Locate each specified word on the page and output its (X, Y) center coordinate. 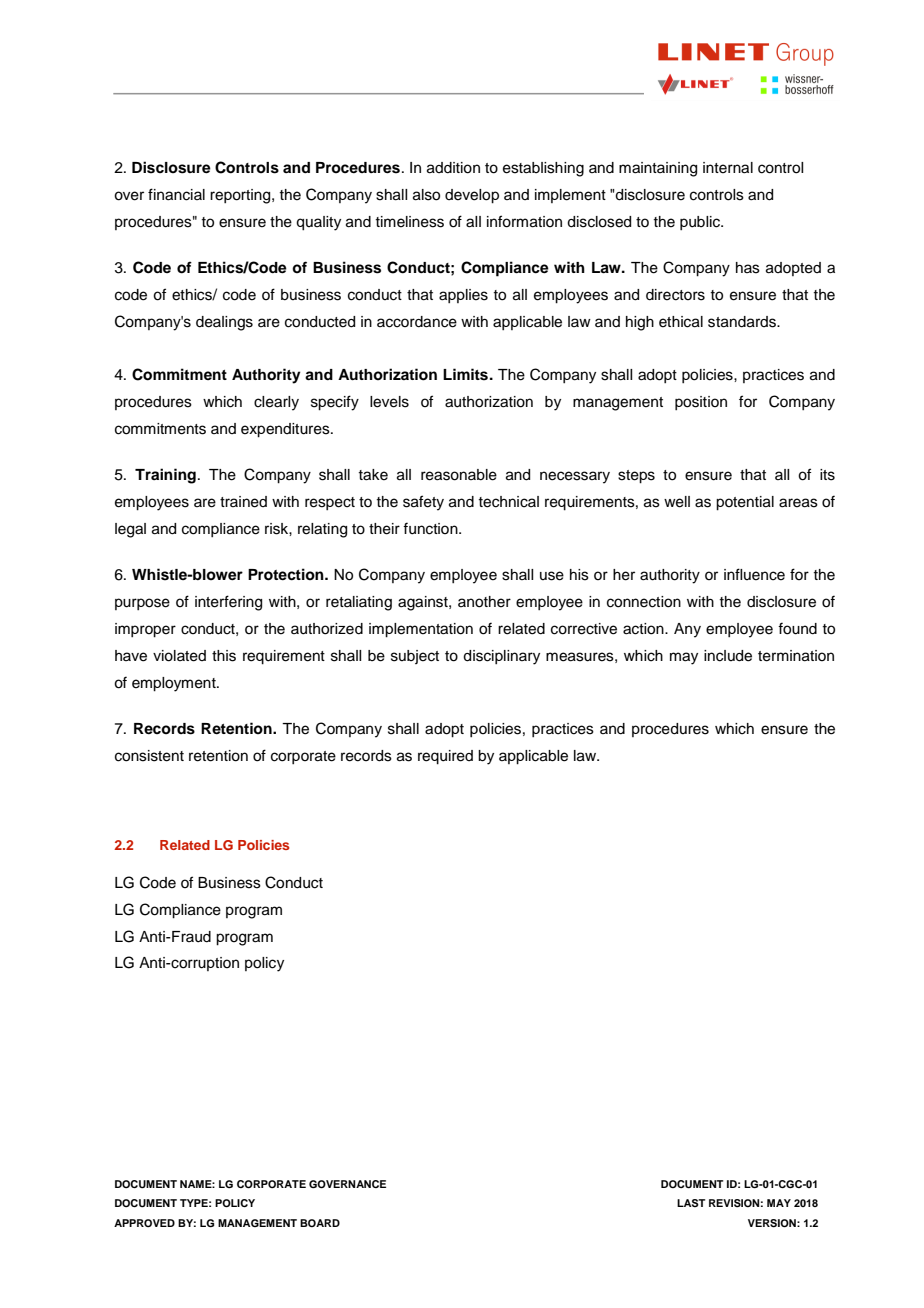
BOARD (320, 1223)
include (728, 656)
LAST (691, 1203)
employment (175, 684)
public (701, 223)
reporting (241, 196)
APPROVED (144, 1223)
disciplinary (501, 657)
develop (472, 196)
